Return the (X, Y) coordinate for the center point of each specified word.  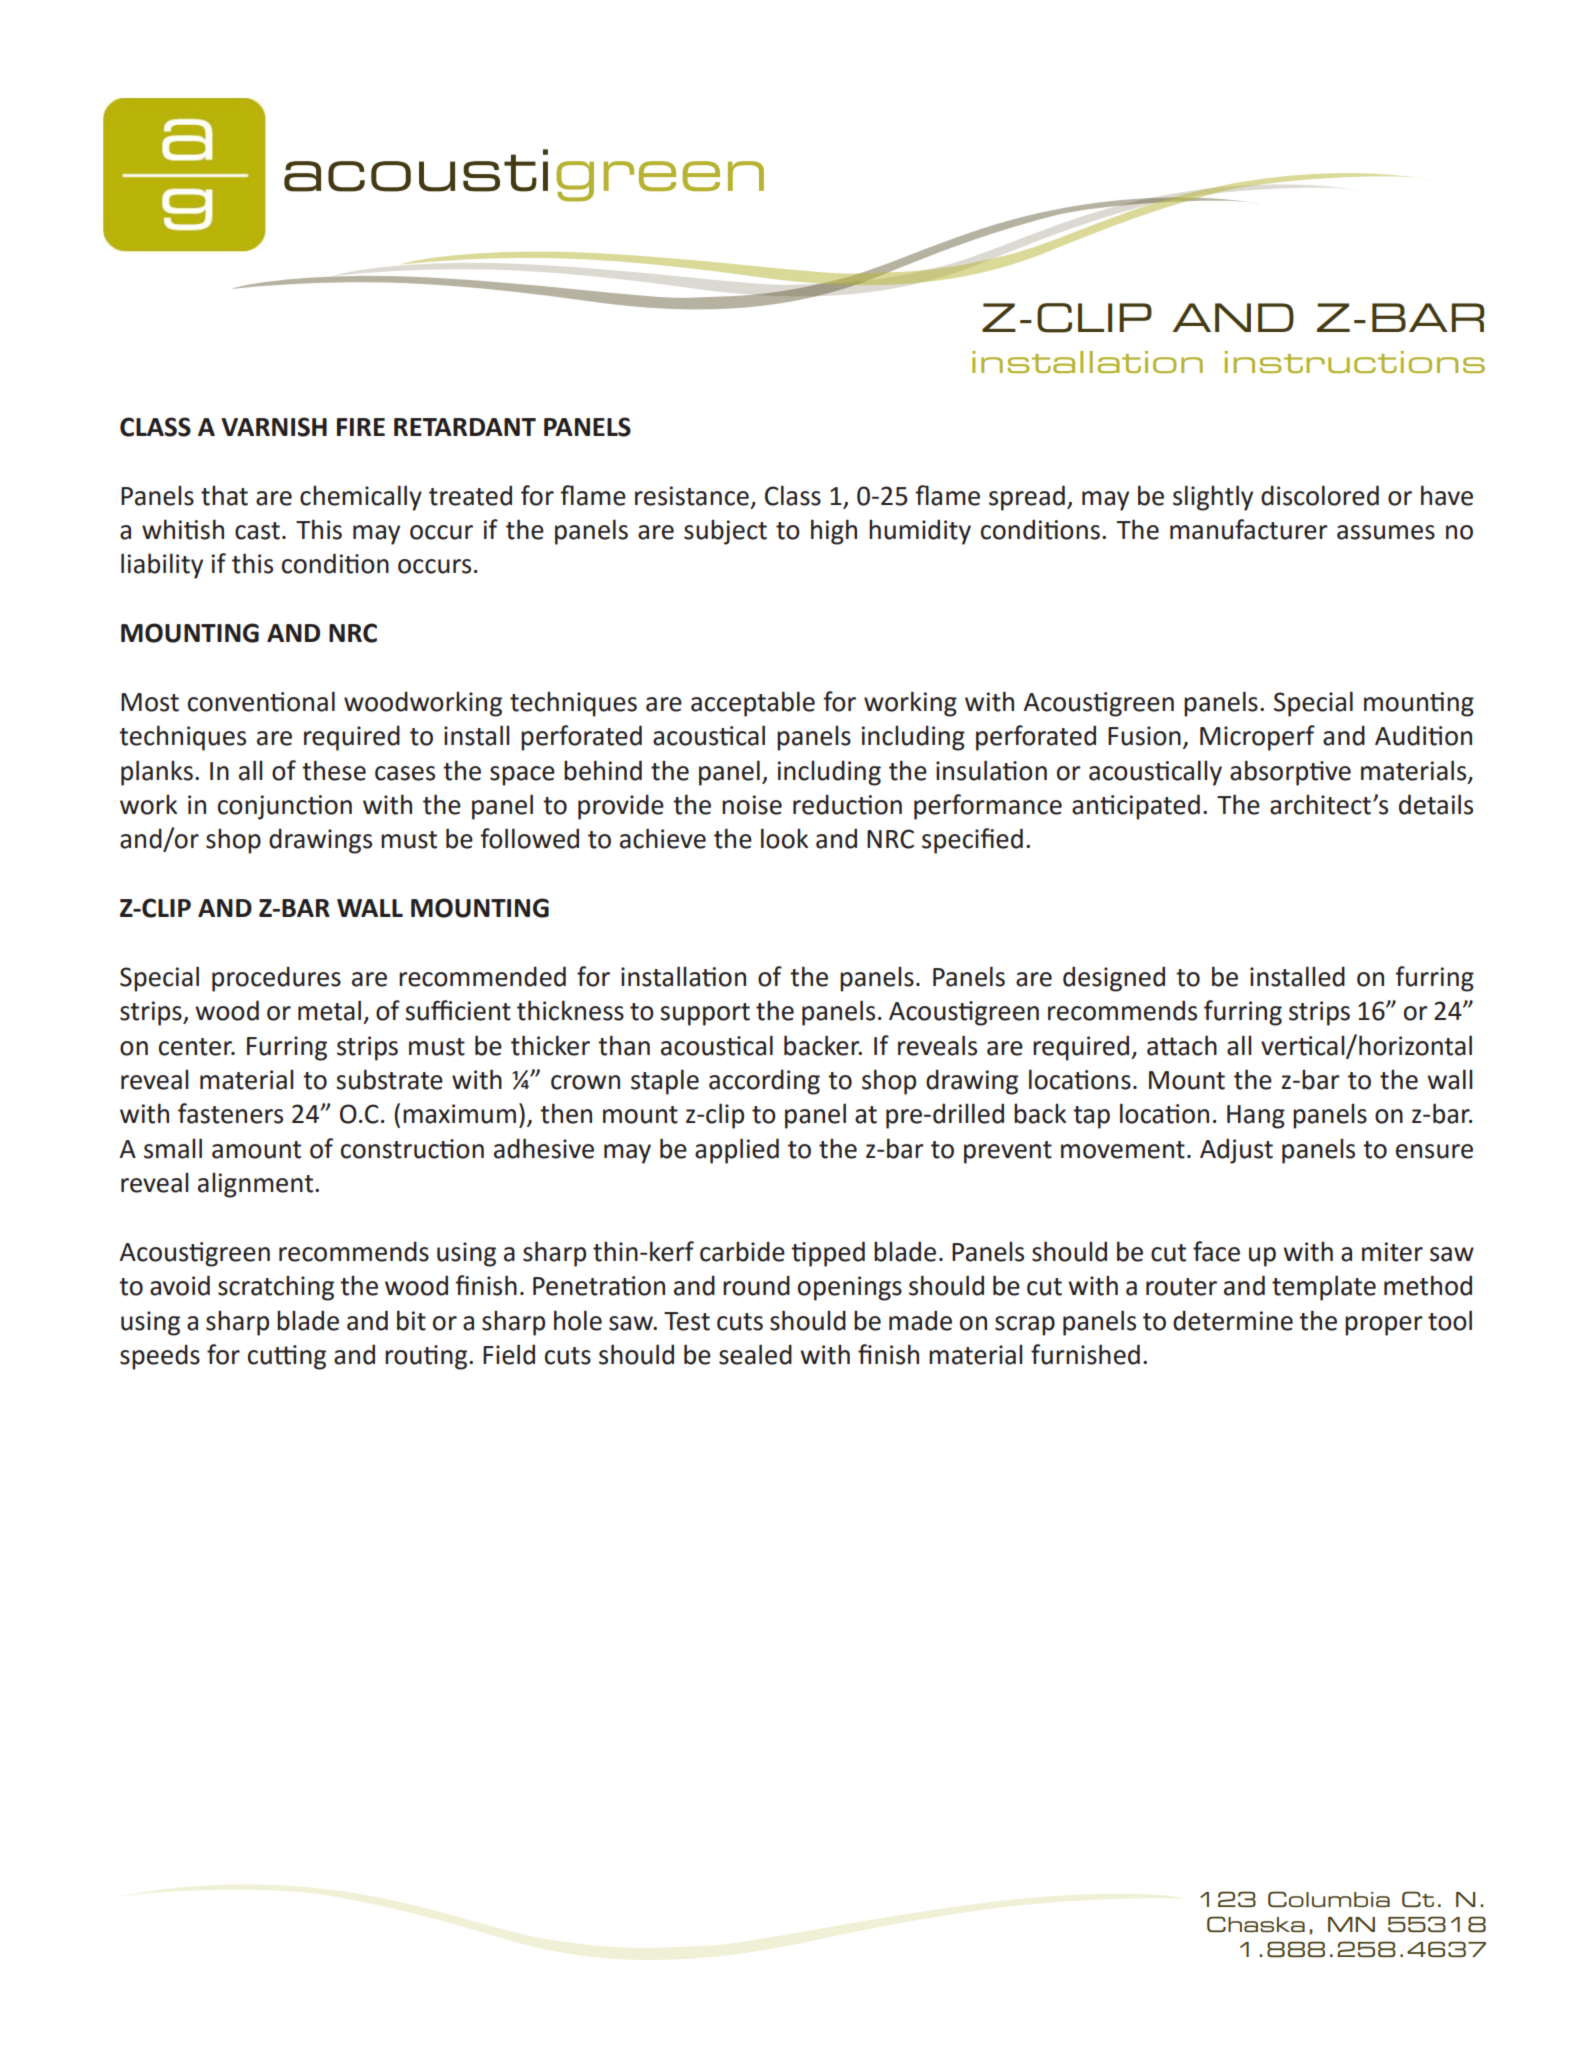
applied (737, 1151)
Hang (1256, 1117)
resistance (692, 496)
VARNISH (274, 427)
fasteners (230, 1113)
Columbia (1329, 1899)
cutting (287, 1357)
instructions (1355, 362)
